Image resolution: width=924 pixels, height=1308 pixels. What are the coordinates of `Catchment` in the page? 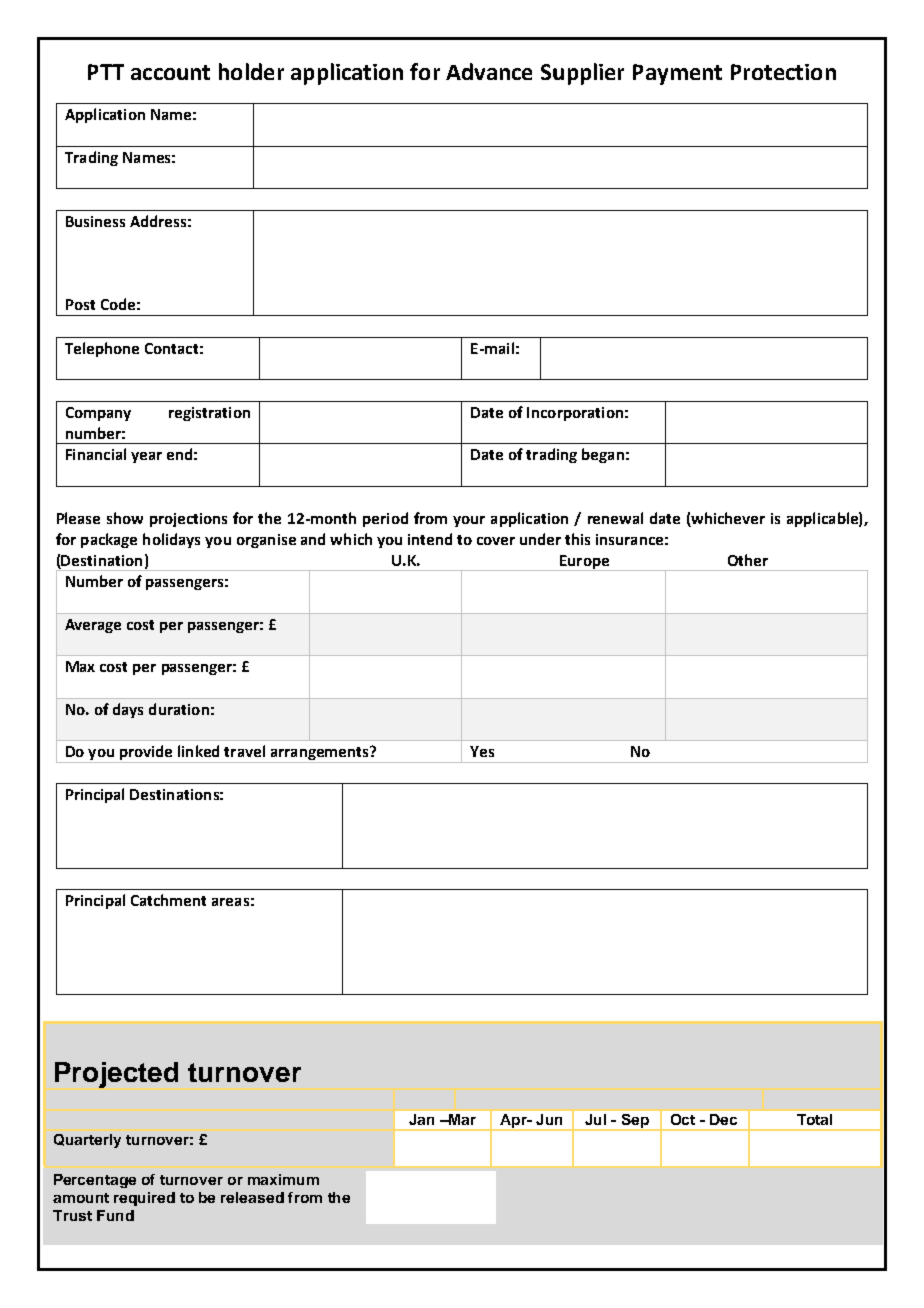 It's located at (168, 900).
